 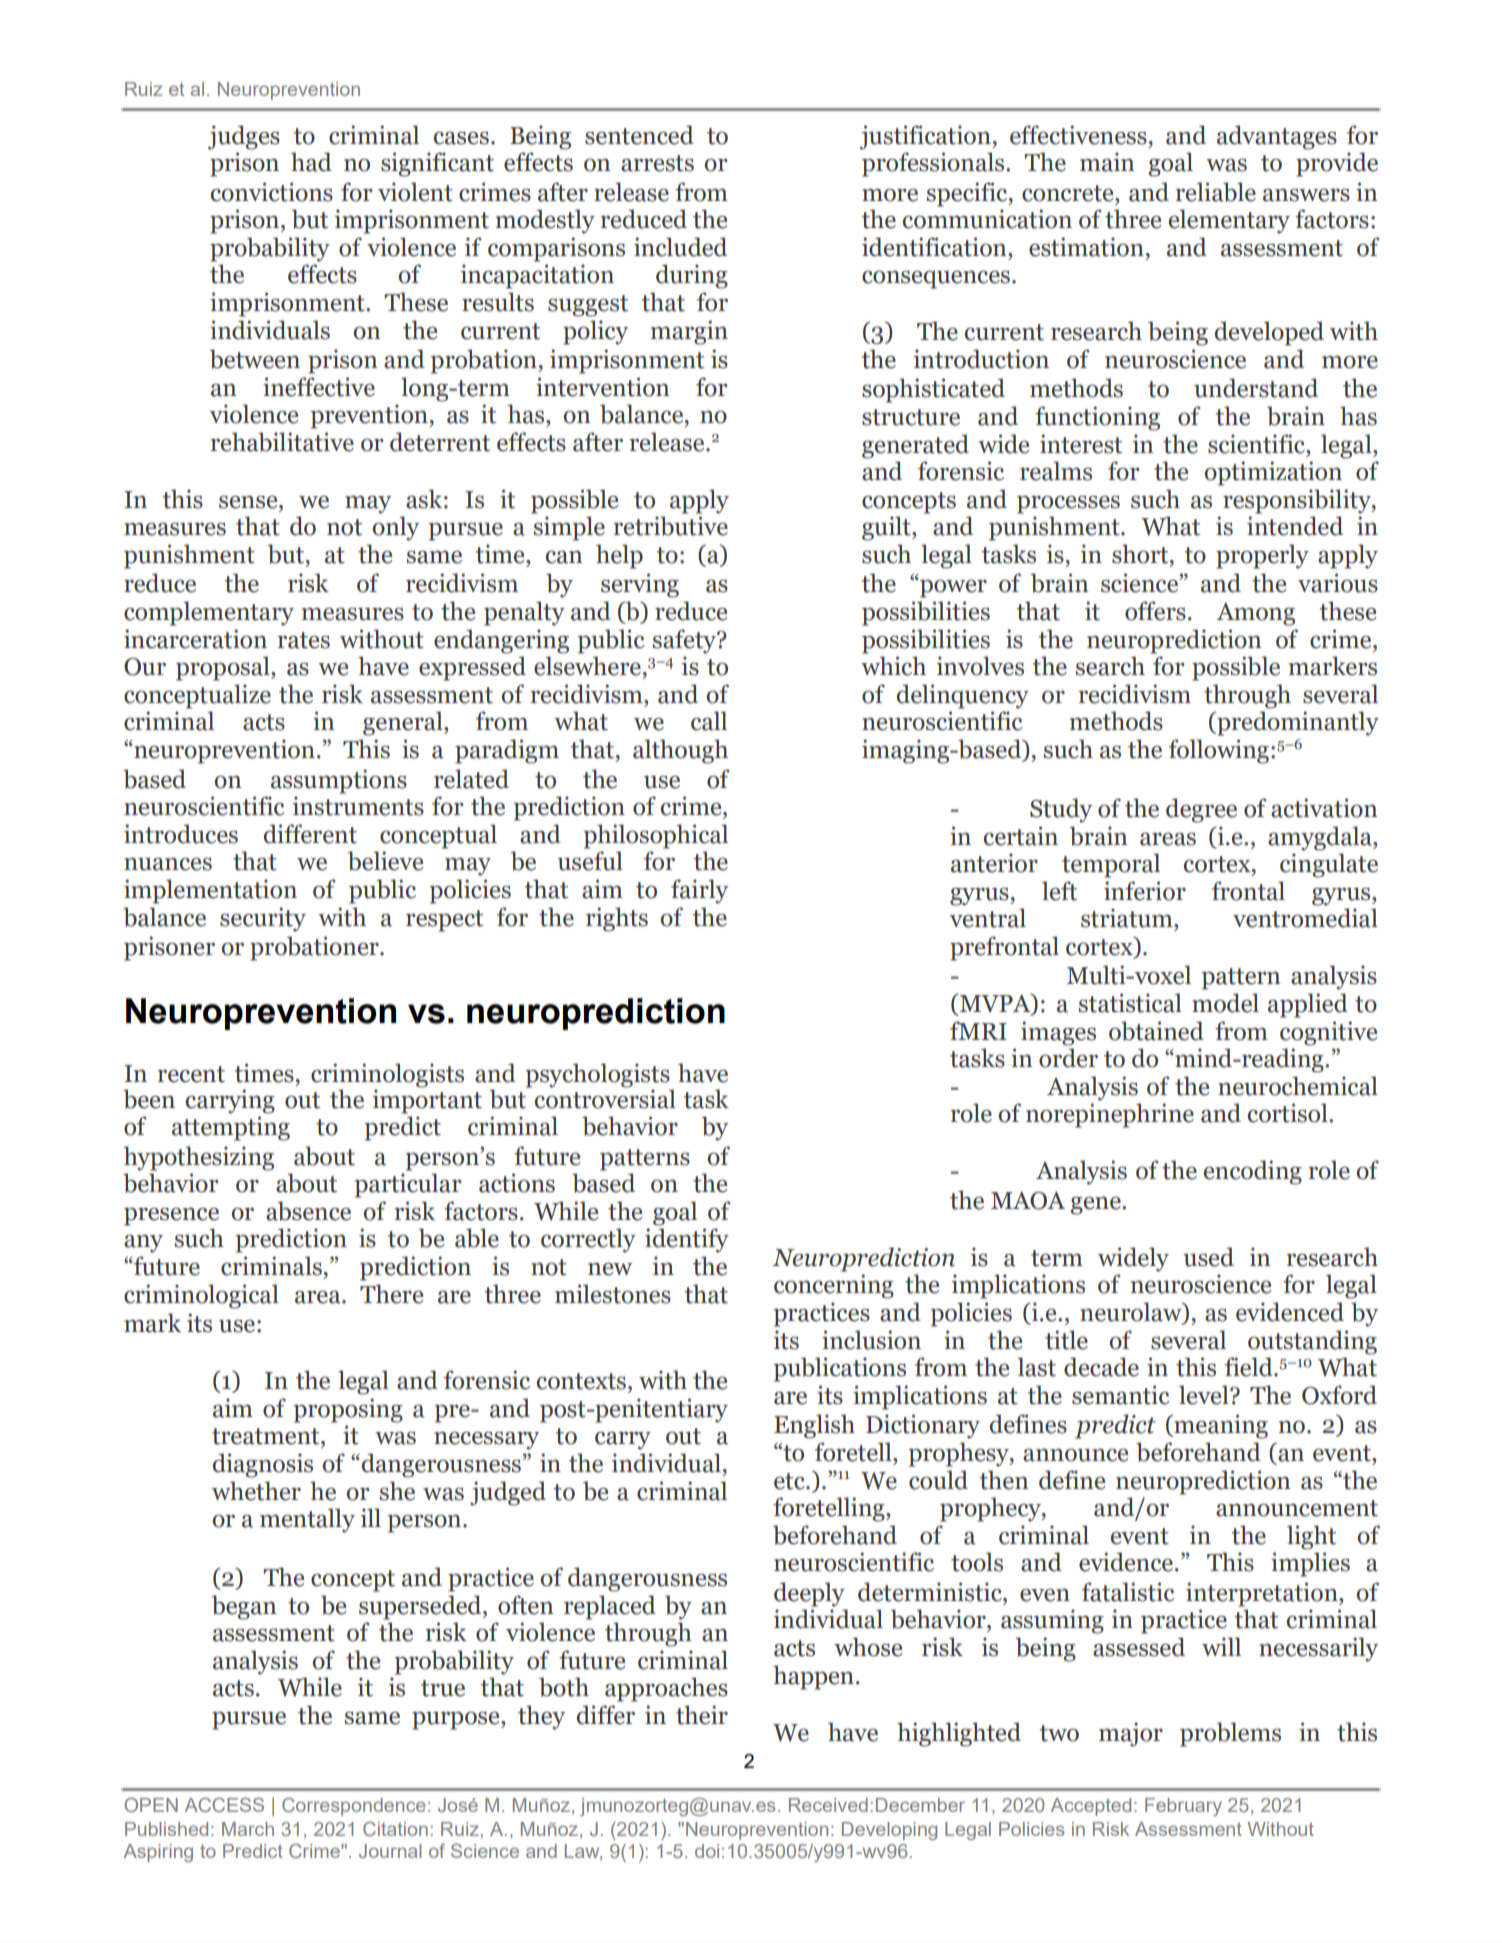 What do you see at coordinates (1219, 751) in the image?
I see `following` at bounding box center [1219, 751].
